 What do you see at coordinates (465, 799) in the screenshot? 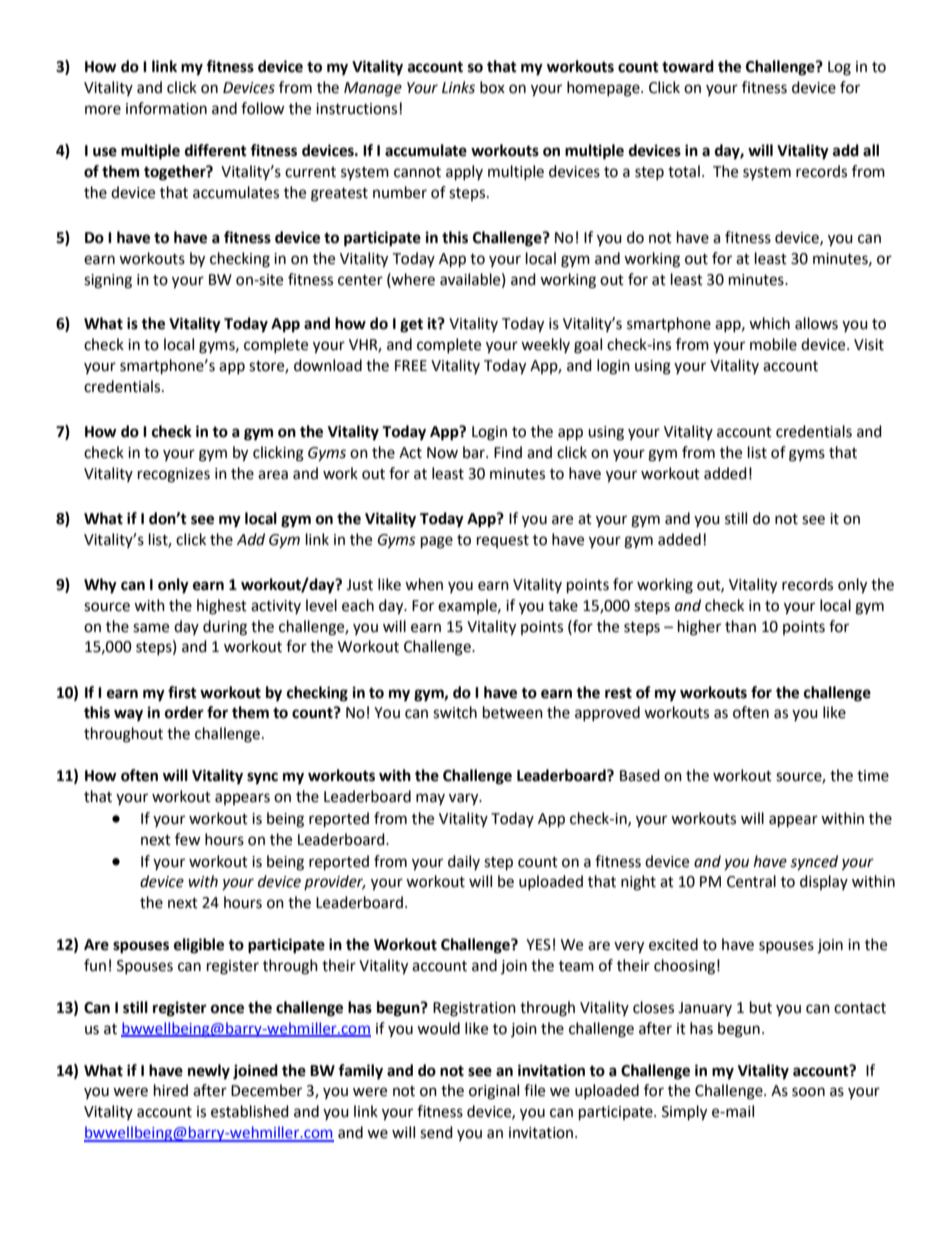
I see `vary` at bounding box center [465, 799].
